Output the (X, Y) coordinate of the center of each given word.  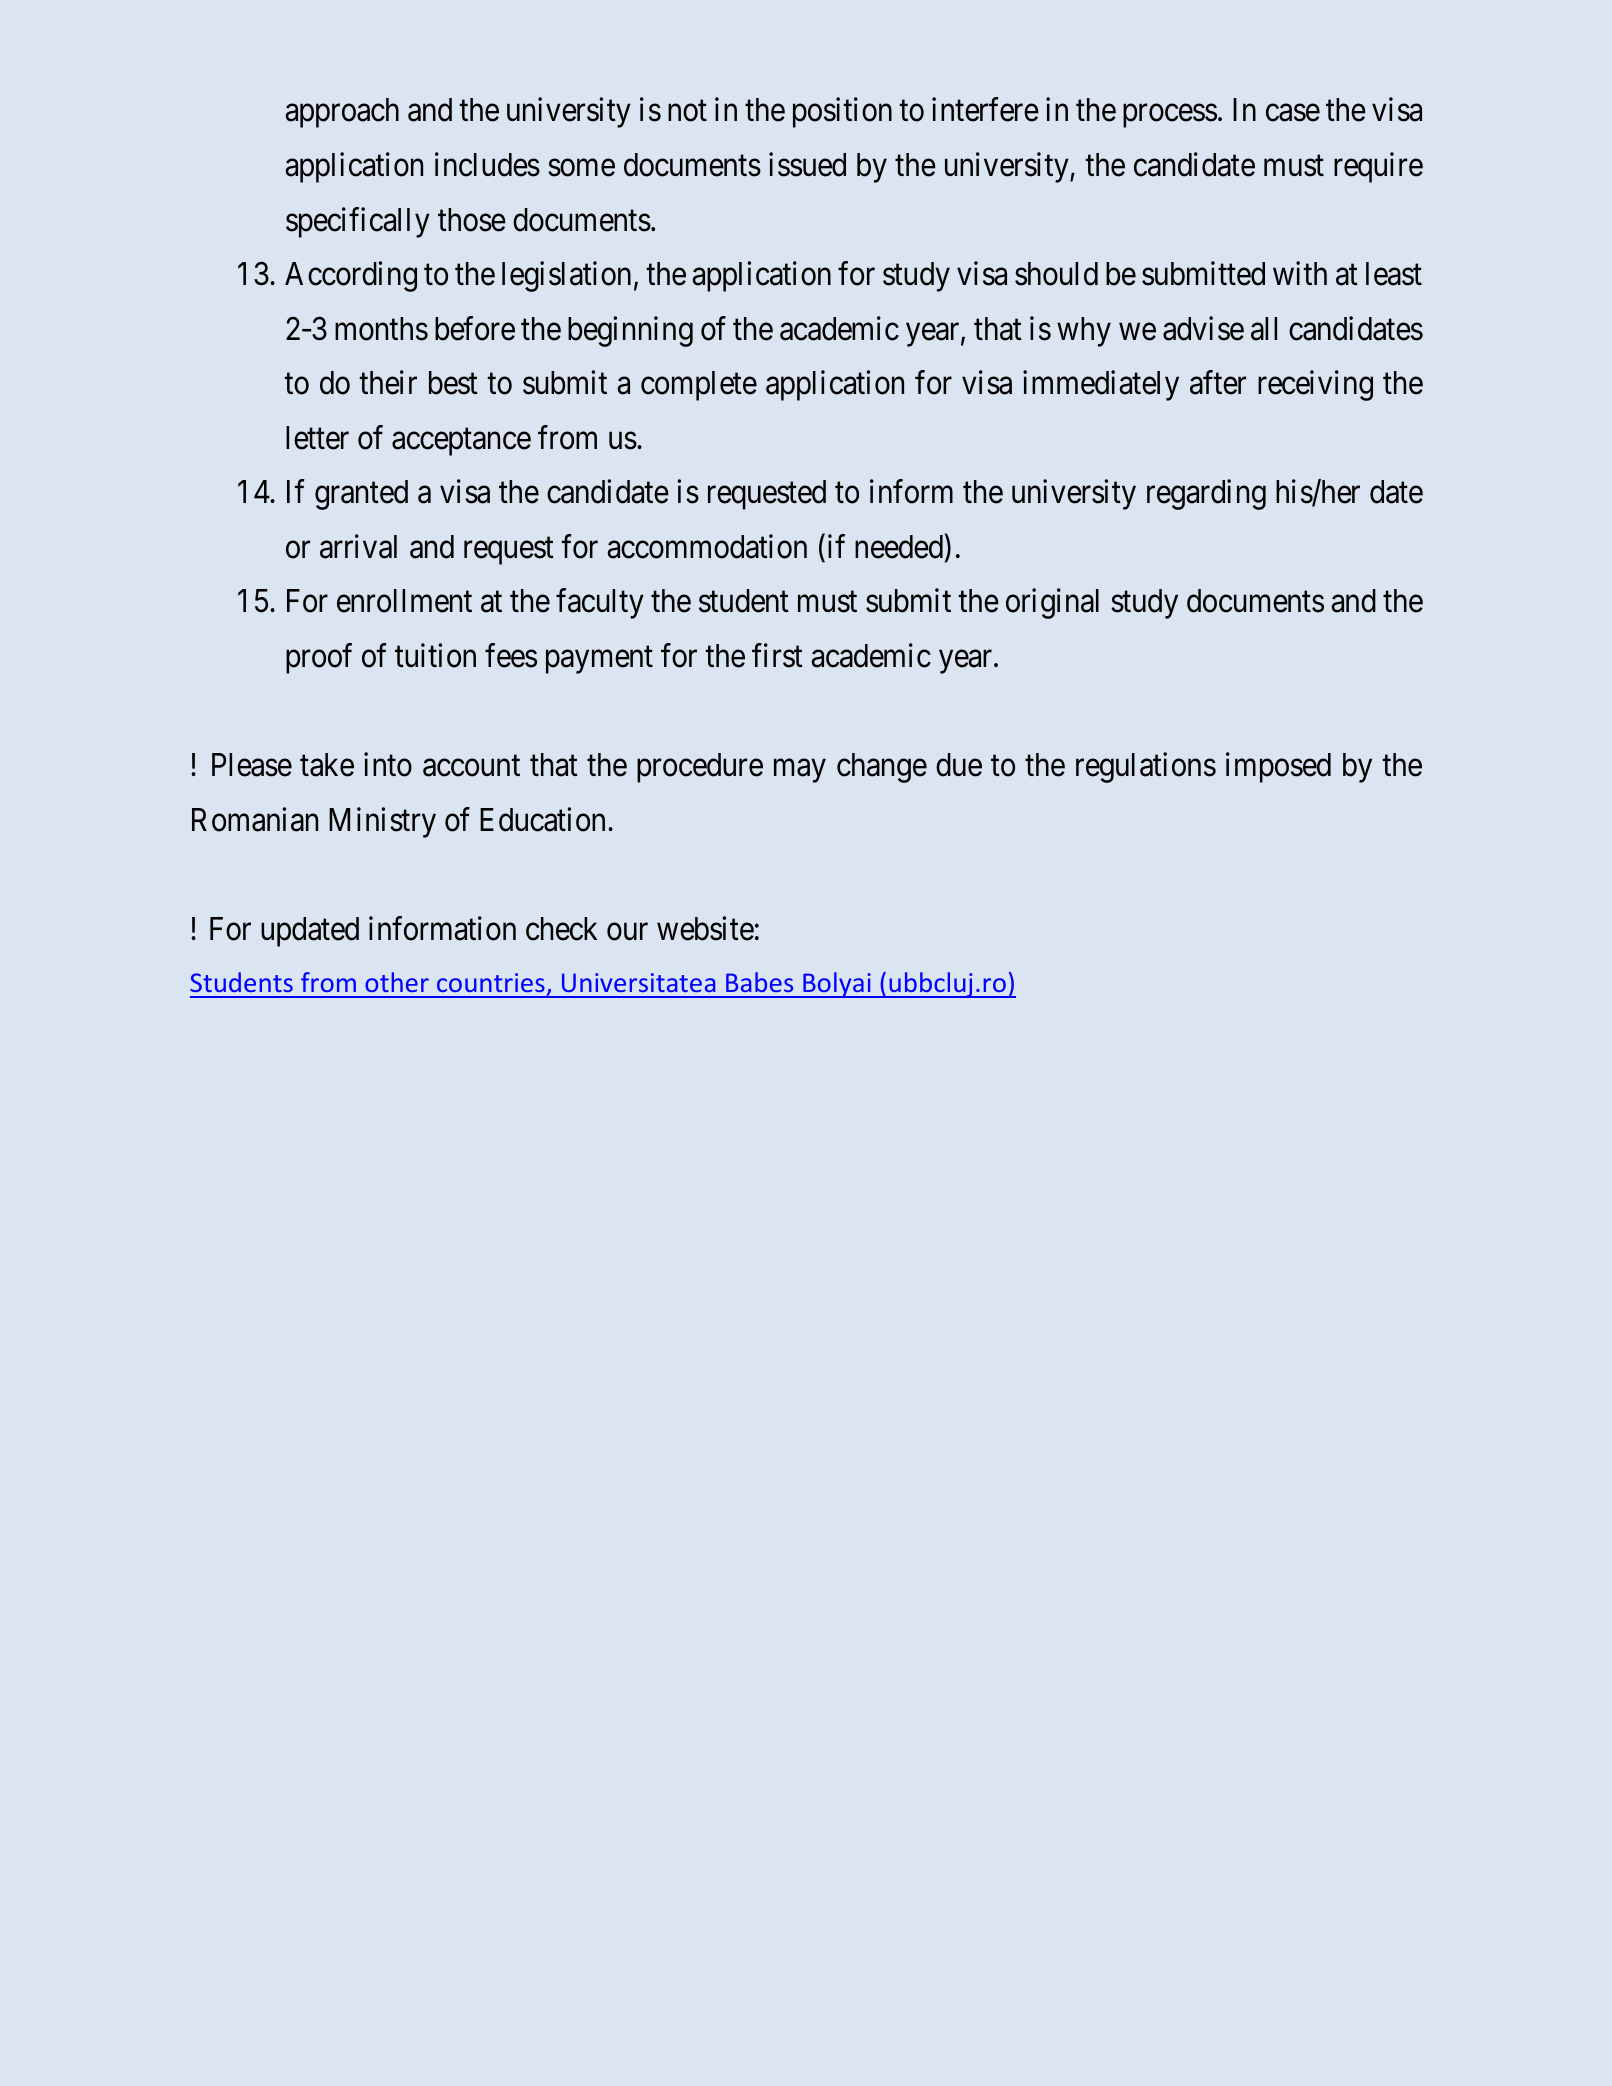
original (1052, 604)
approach (342, 113)
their (388, 383)
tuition (435, 655)
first (777, 655)
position (842, 113)
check (561, 929)
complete (699, 386)
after (1218, 383)
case (1293, 113)
